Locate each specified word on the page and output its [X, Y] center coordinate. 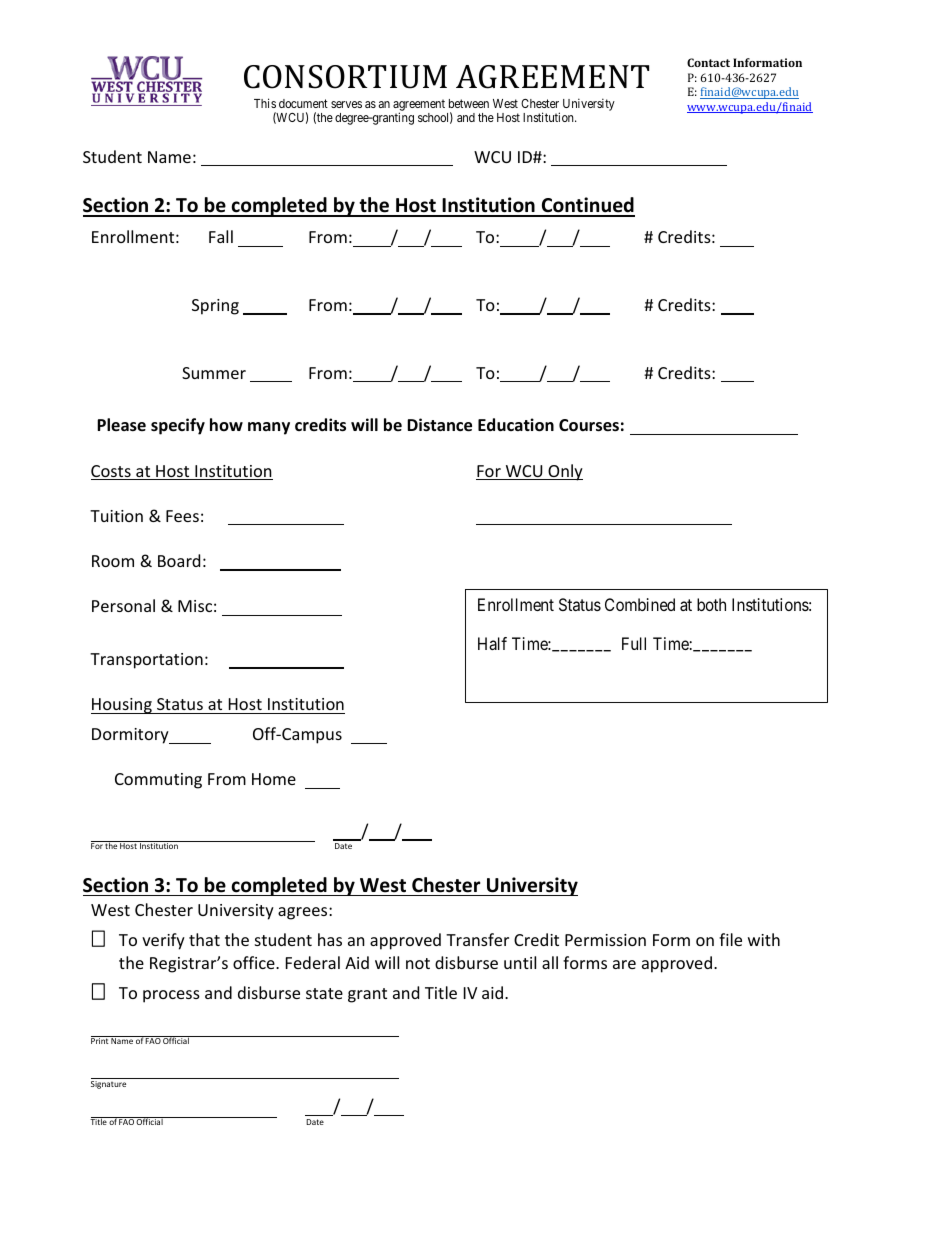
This [265, 103]
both [711, 604]
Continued [587, 206]
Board [179, 560]
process [171, 996]
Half [492, 643]
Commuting [158, 781]
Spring [215, 307]
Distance [439, 425]
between [469, 103]
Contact [708, 62]
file [730, 939]
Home [274, 779]
